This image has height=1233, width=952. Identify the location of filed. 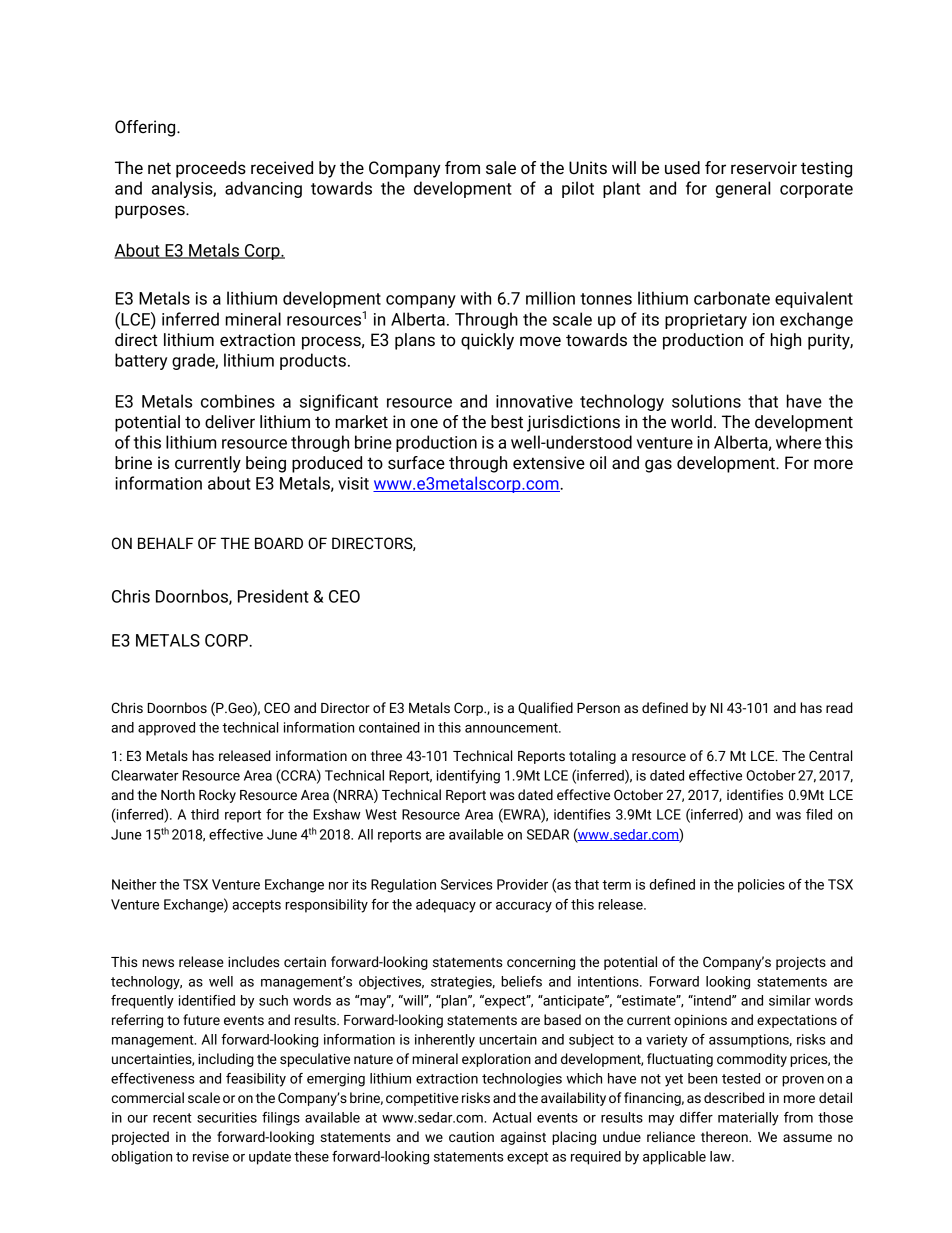
(819, 814).
